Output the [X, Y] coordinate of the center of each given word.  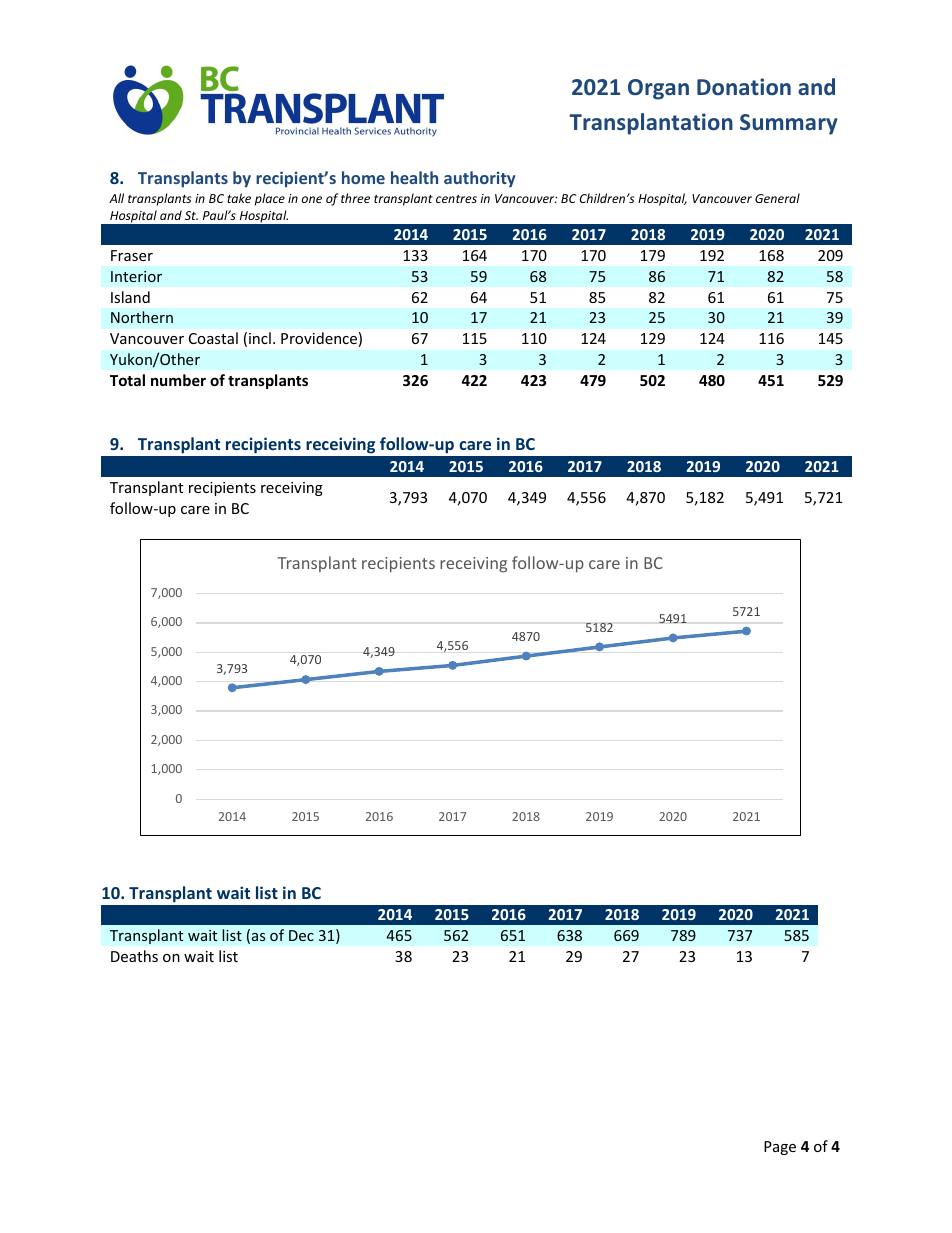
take [239, 198]
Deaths [134, 956]
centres [456, 199]
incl [260, 338]
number [178, 380]
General [777, 198]
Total [127, 380]
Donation [744, 86]
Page [780, 1148]
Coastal [213, 338]
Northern [142, 317]
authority [479, 179]
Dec [301, 935]
